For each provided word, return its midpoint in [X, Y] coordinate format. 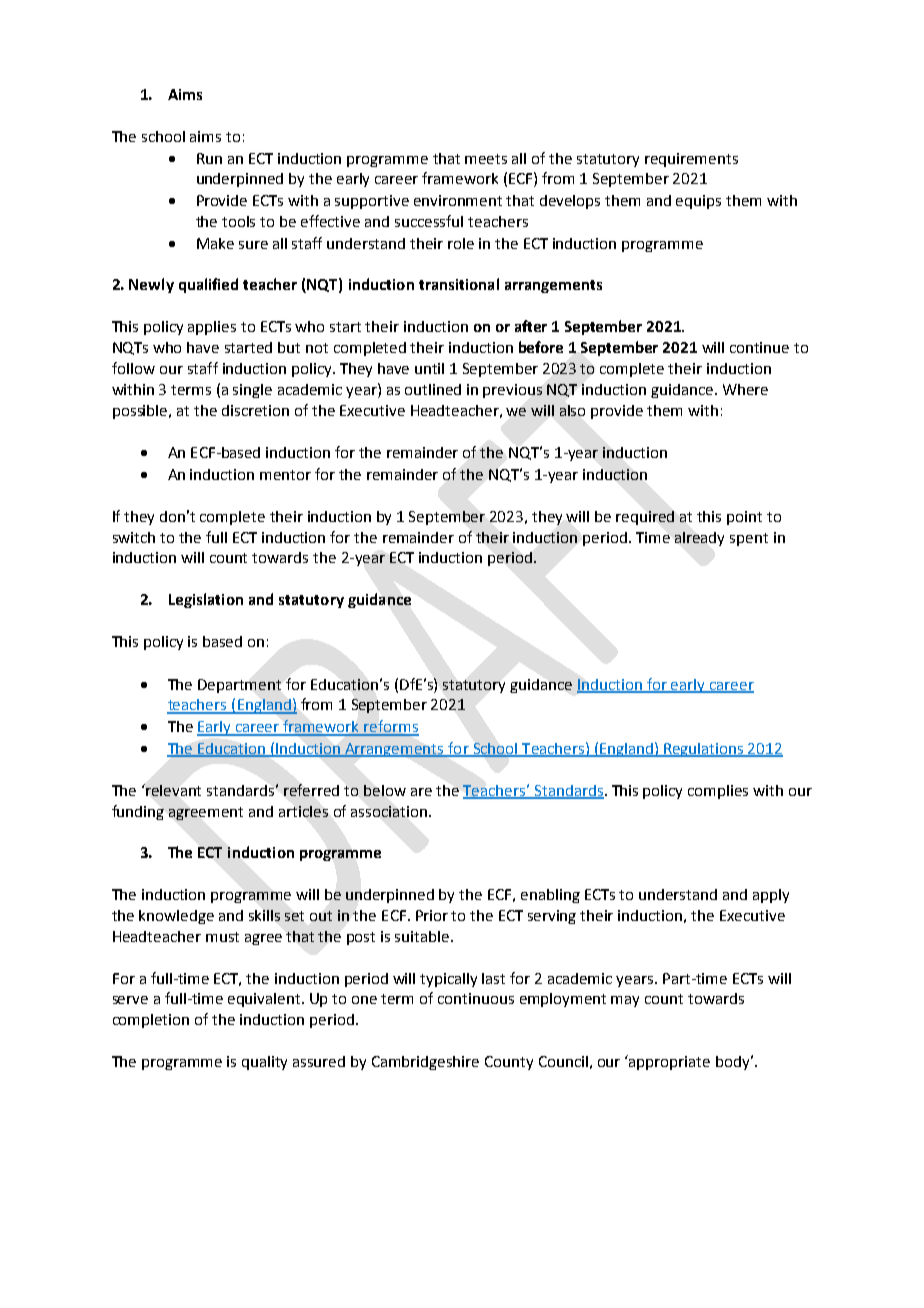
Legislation [206, 600]
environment [458, 200]
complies [718, 792]
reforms [391, 727]
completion [151, 1021]
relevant [173, 790]
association [390, 811]
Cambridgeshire [425, 1063]
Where [745, 389]
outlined [433, 389]
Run [209, 158]
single [252, 391]
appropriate [668, 1062]
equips [698, 202]
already [699, 539]
